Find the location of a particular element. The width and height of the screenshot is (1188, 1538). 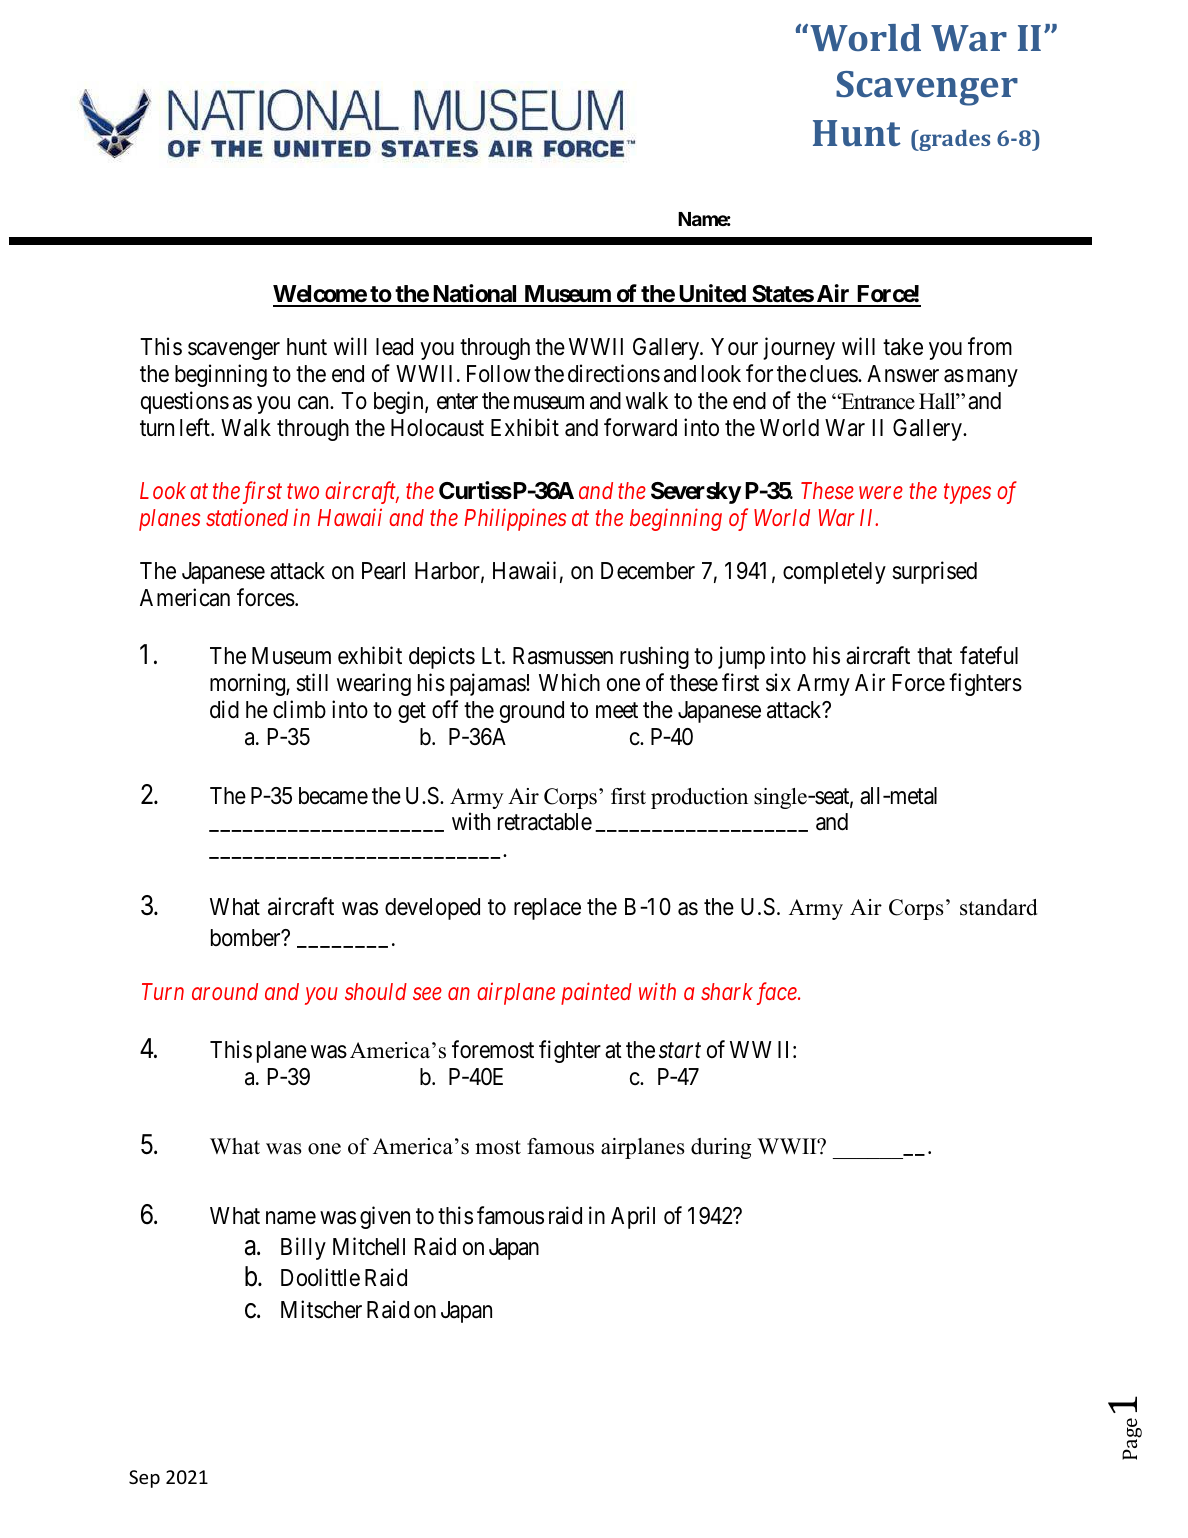

lead is located at coordinates (394, 347).
